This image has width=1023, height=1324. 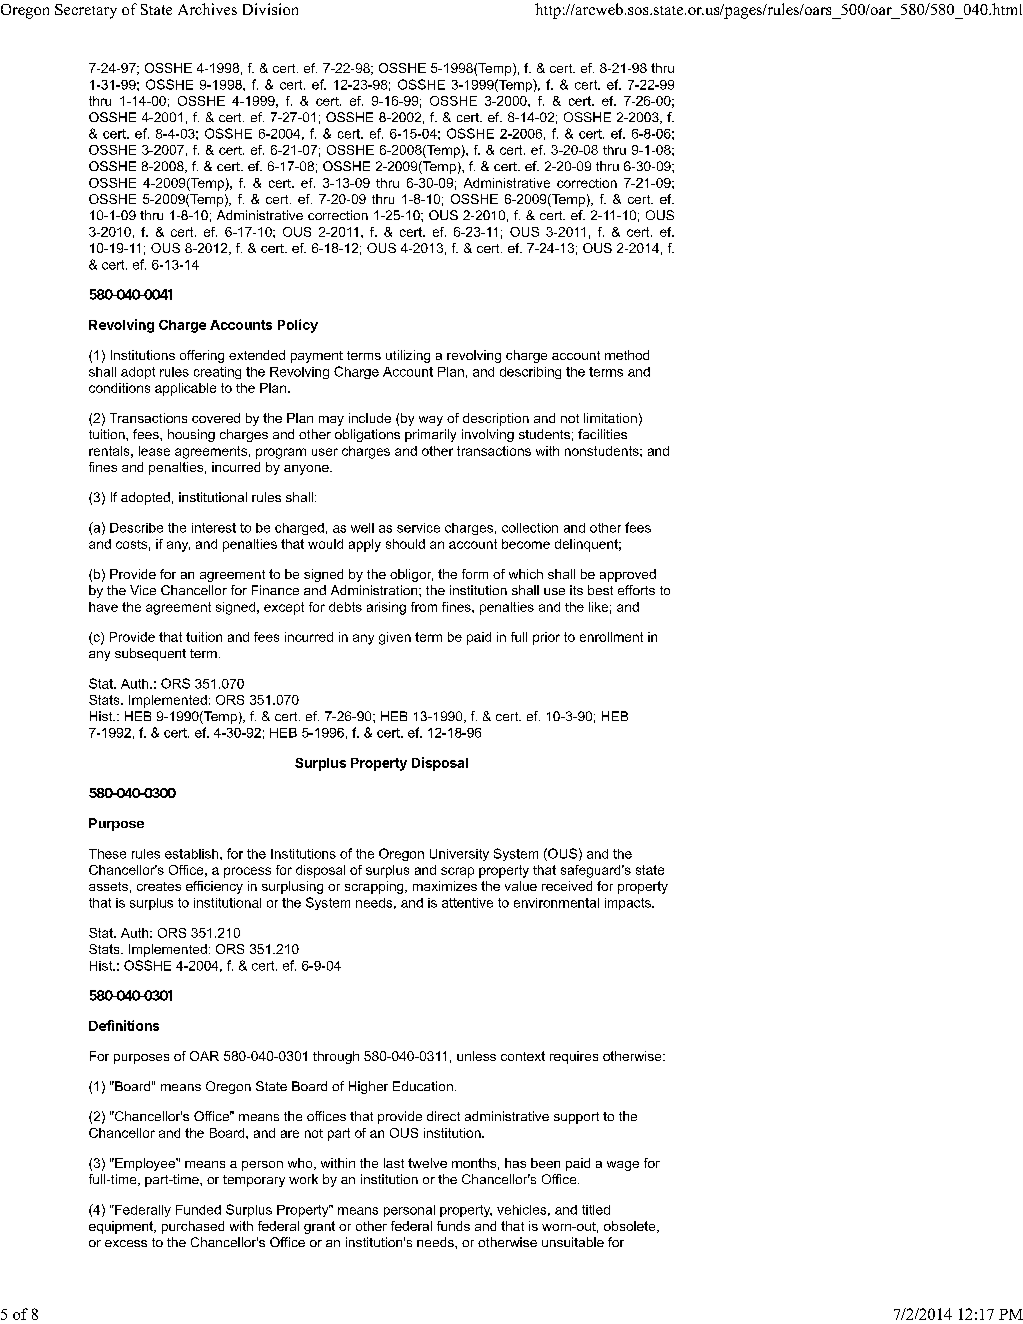 I want to click on offering, so click(x=202, y=356).
